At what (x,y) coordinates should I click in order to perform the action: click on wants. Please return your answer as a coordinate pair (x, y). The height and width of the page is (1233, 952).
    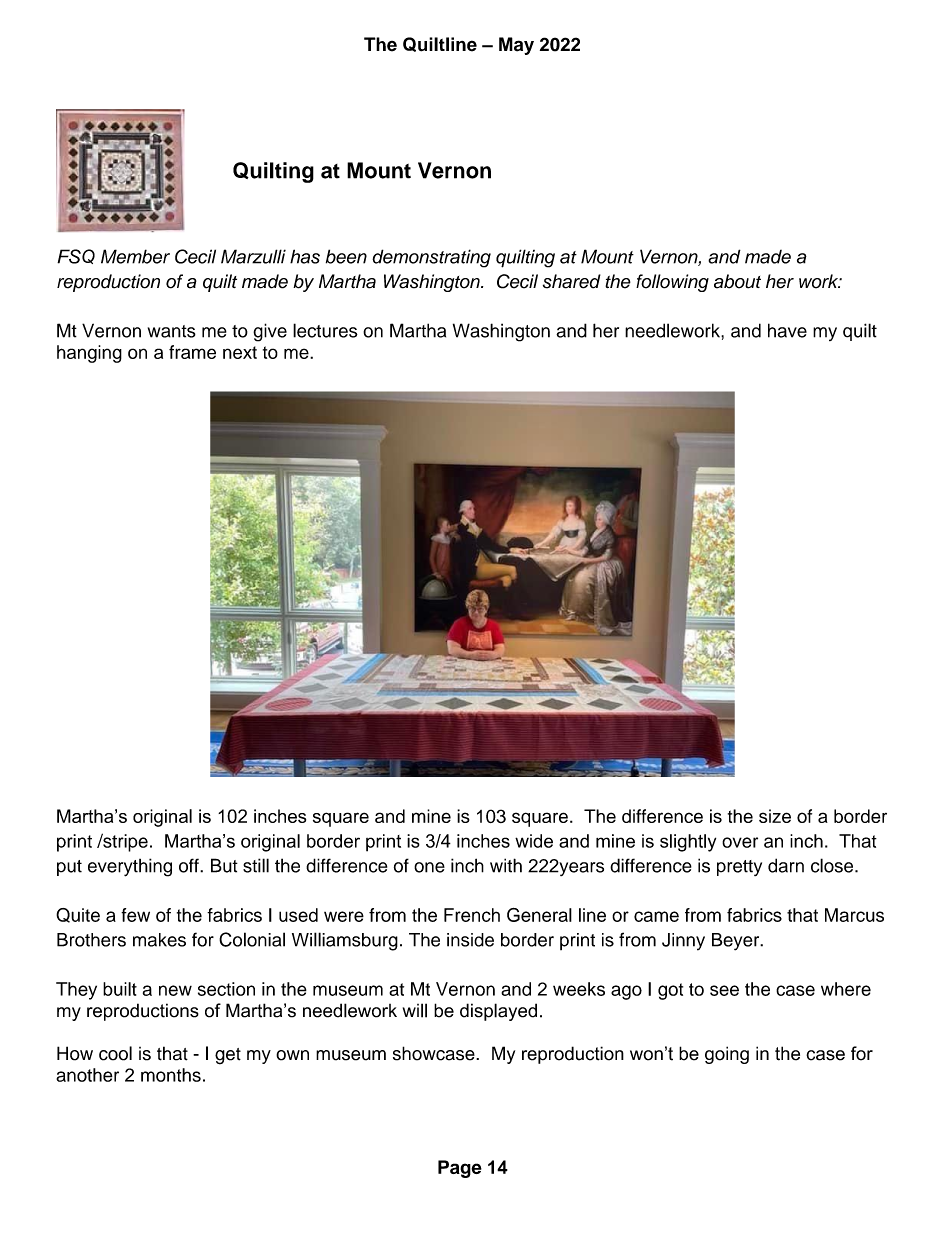
    Looking at the image, I should click on (172, 331).
